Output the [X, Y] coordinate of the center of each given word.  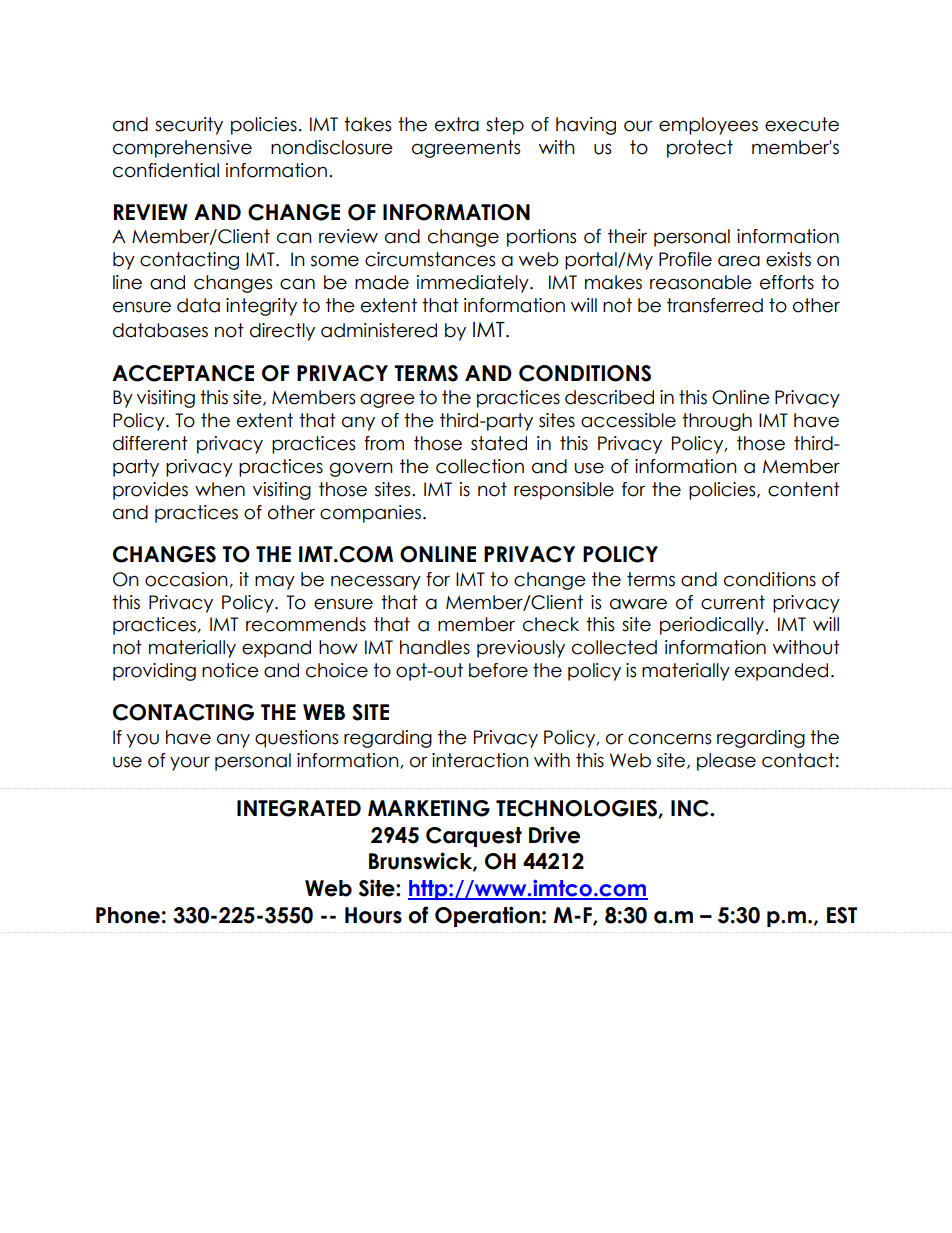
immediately [474, 284]
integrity [261, 307]
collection [480, 466]
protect [700, 149]
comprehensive [182, 149]
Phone [128, 915]
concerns [669, 739]
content [804, 489]
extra [457, 124]
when [220, 489]
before [498, 670]
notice [230, 670]
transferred [715, 305]
